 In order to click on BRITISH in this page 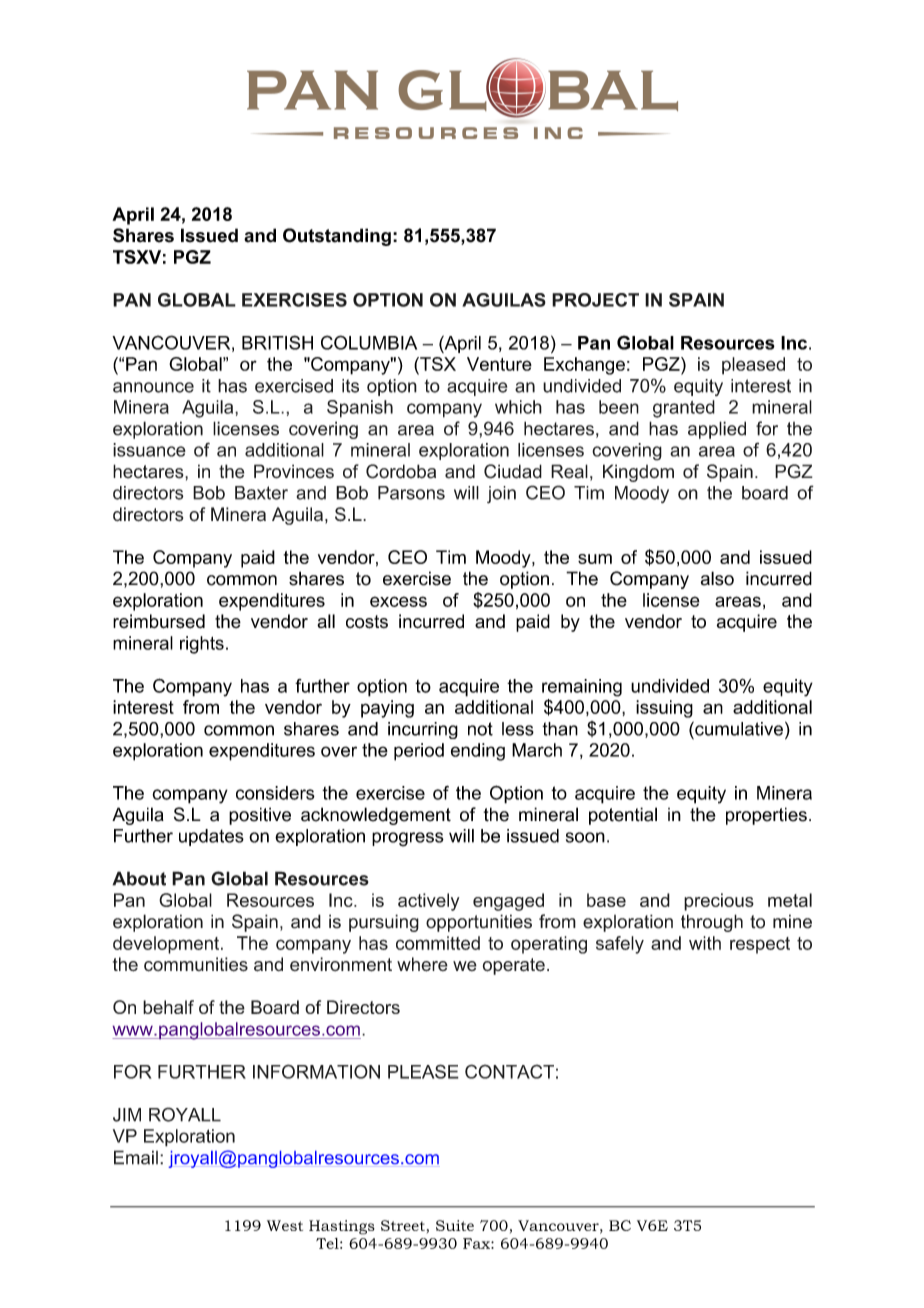, I will do `click(277, 342)`.
